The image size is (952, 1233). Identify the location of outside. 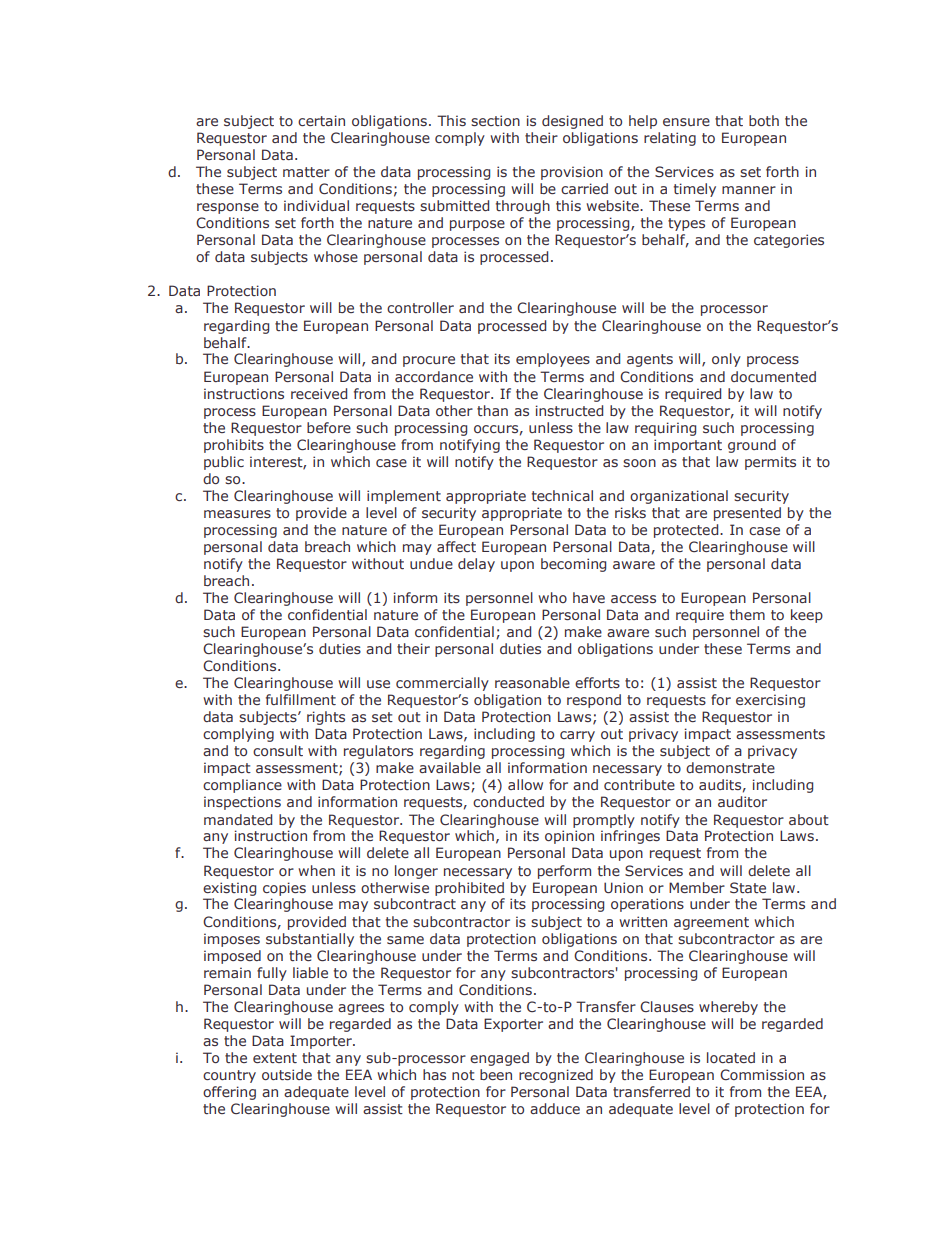
(287, 1074).
